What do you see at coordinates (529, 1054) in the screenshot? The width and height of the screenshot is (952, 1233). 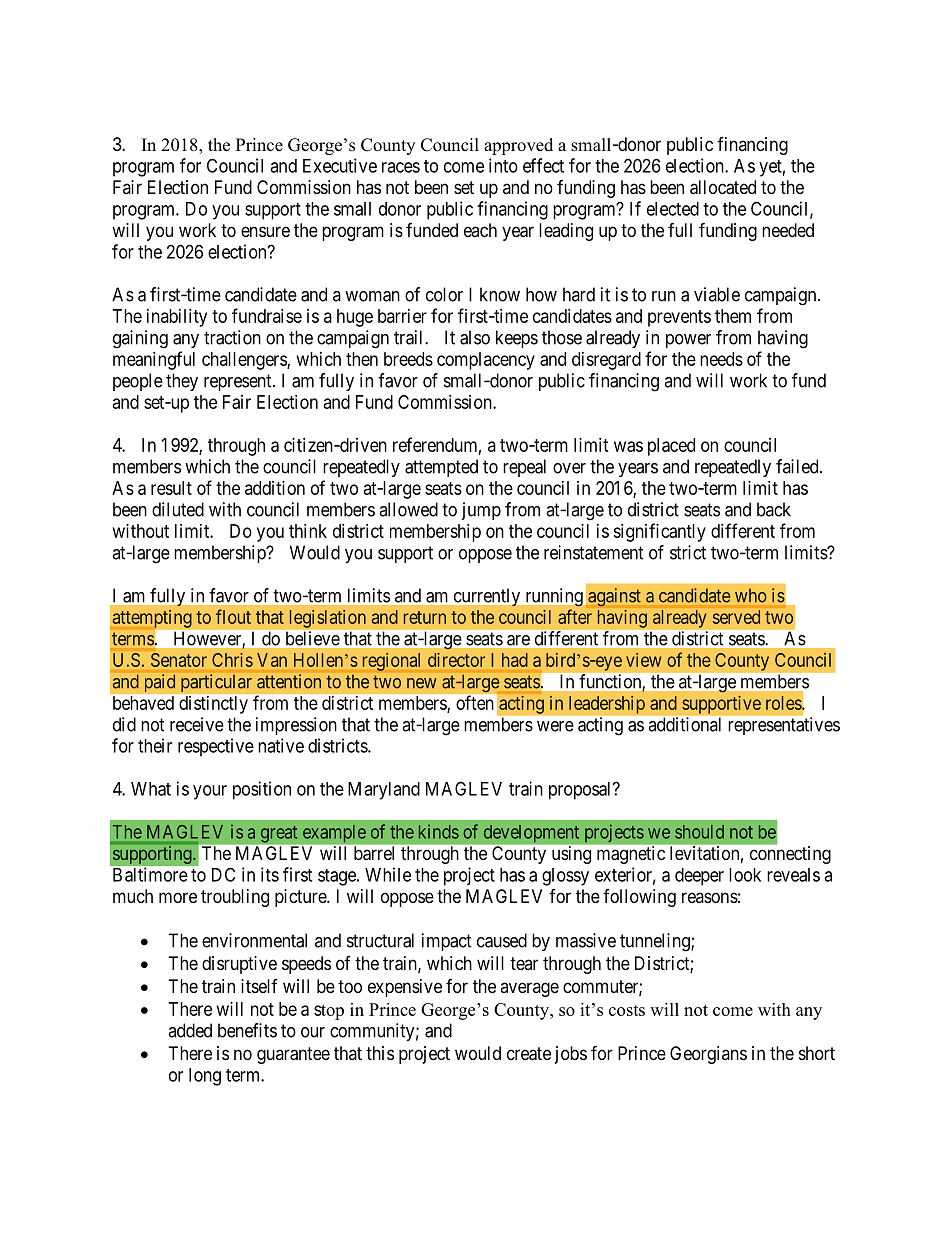 I see `create` at bounding box center [529, 1054].
